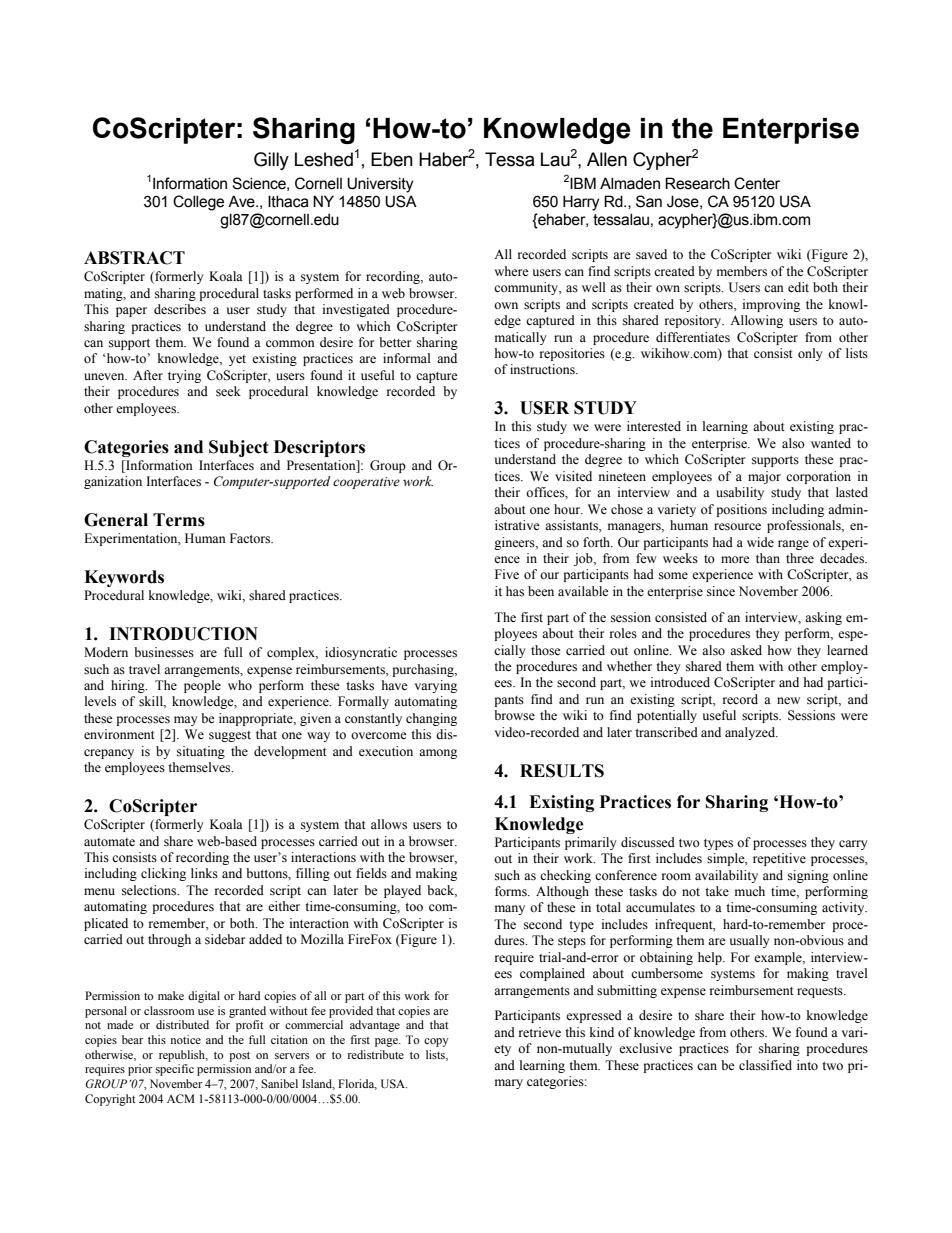 The image size is (952, 1233). What do you see at coordinates (746, 650) in the screenshot?
I see `asked` at bounding box center [746, 650].
